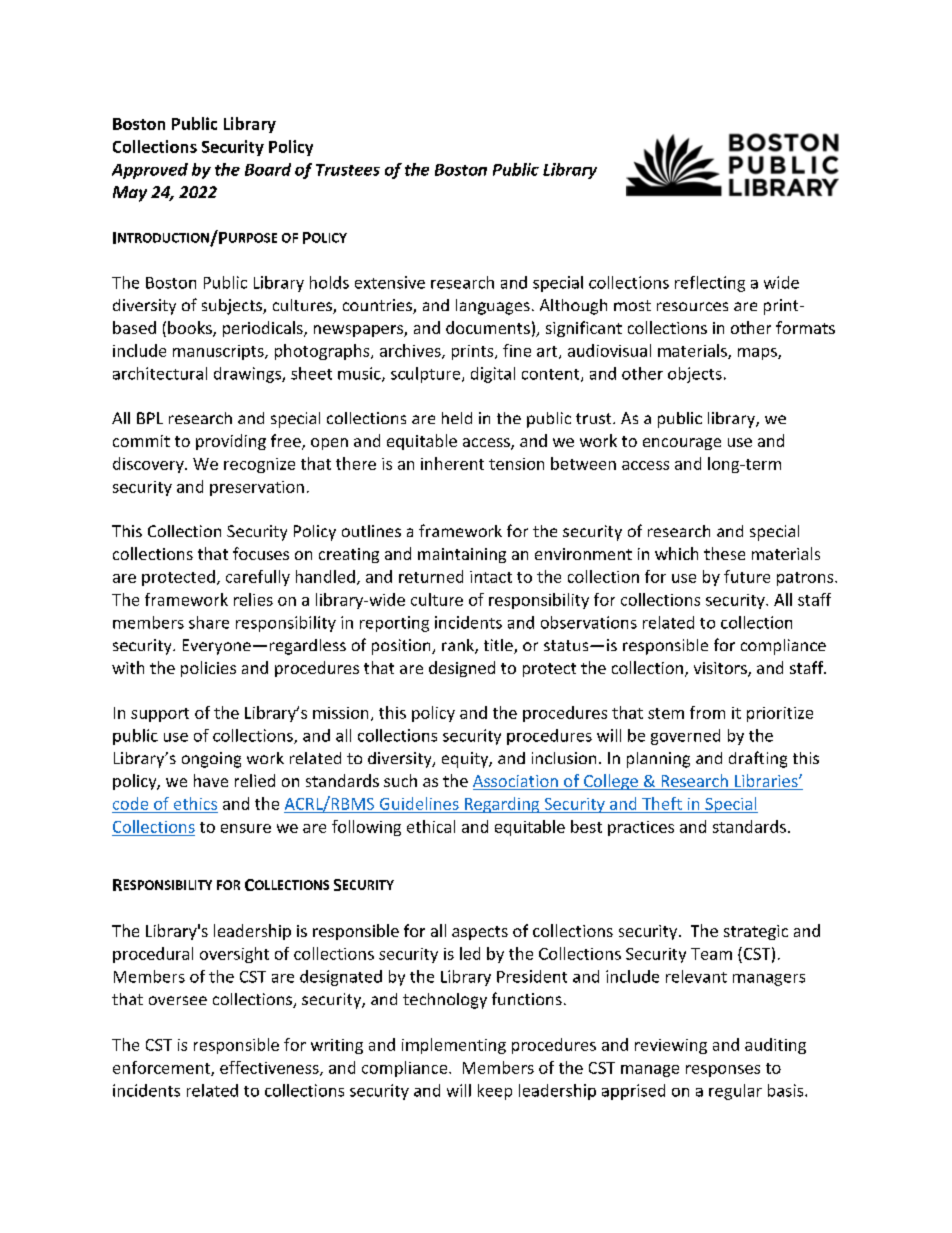  Describe the element at coordinates (758, 759) in the document. I see `drafting` at that location.
